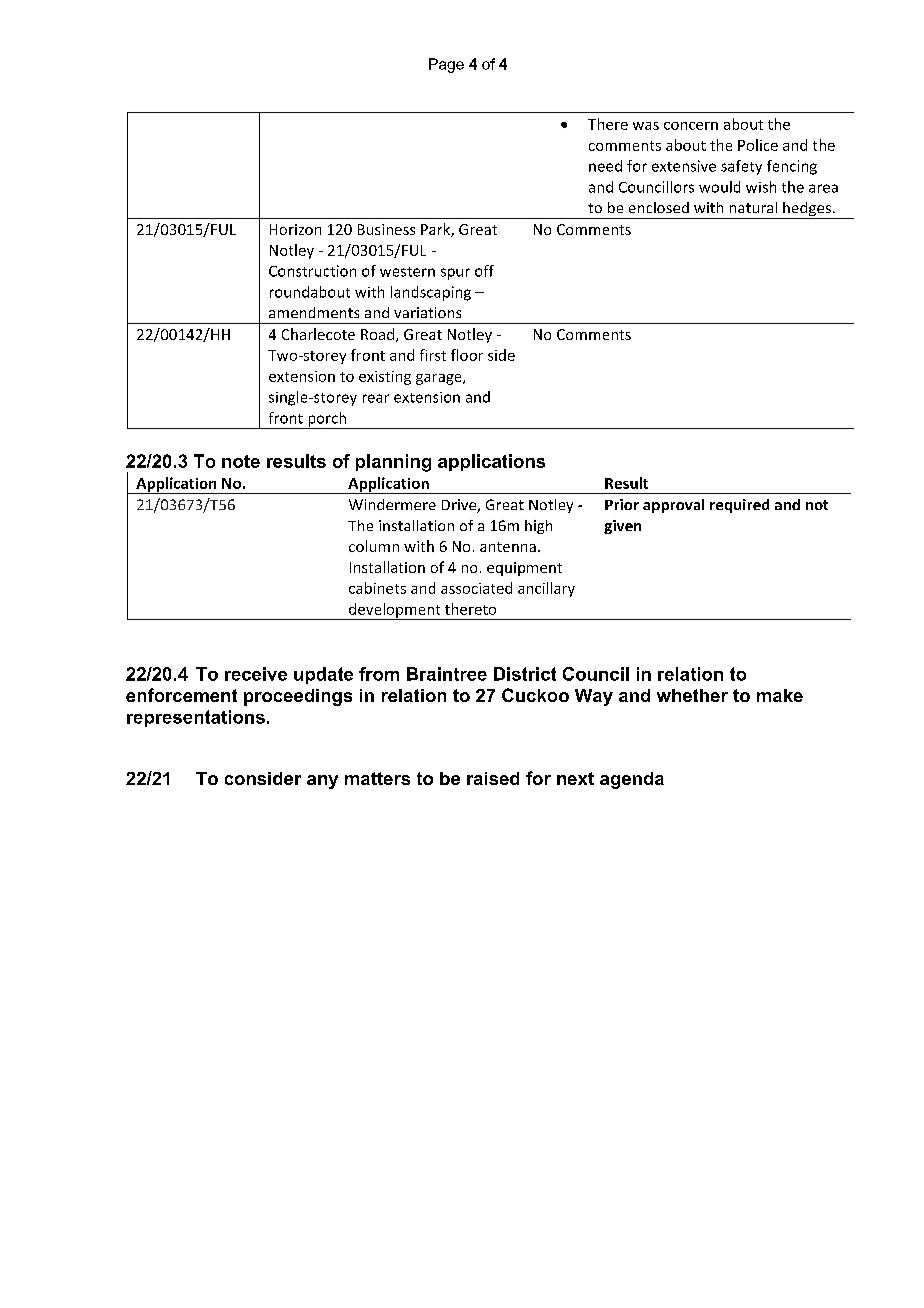  I want to click on required, so click(739, 506).
